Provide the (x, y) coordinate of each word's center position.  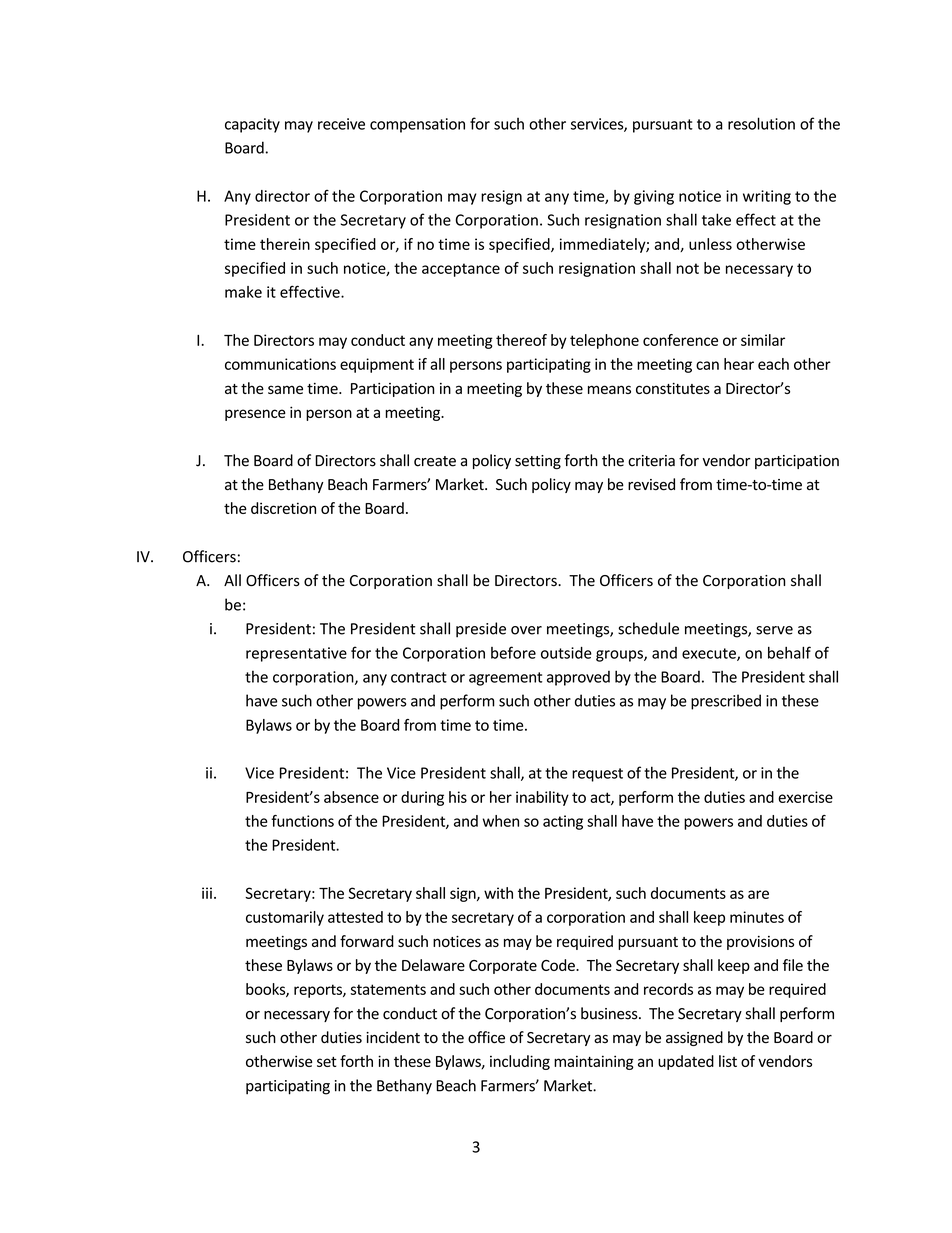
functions (302, 821)
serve (774, 630)
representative (296, 654)
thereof (521, 340)
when (501, 821)
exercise (805, 797)
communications (280, 364)
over (526, 630)
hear (739, 364)
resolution (761, 123)
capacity (252, 125)
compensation (417, 125)
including (520, 1062)
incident (393, 1037)
